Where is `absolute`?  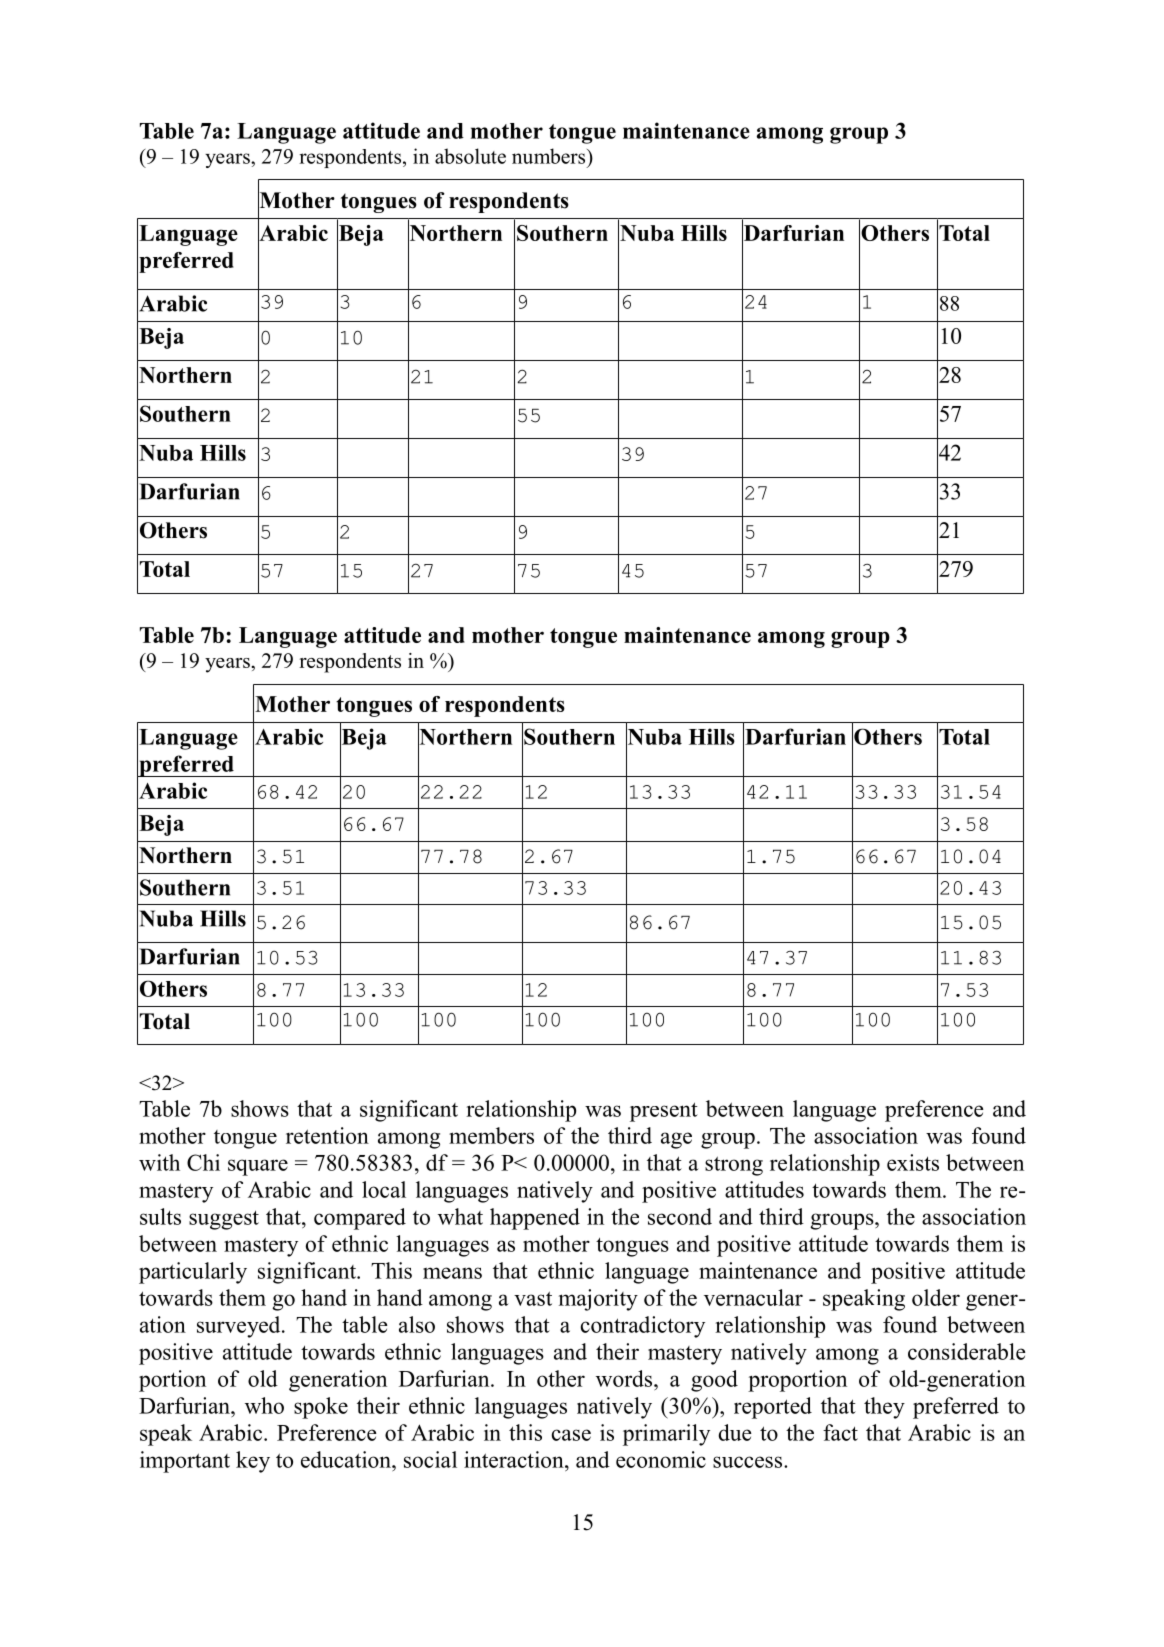 absolute is located at coordinates (470, 156).
